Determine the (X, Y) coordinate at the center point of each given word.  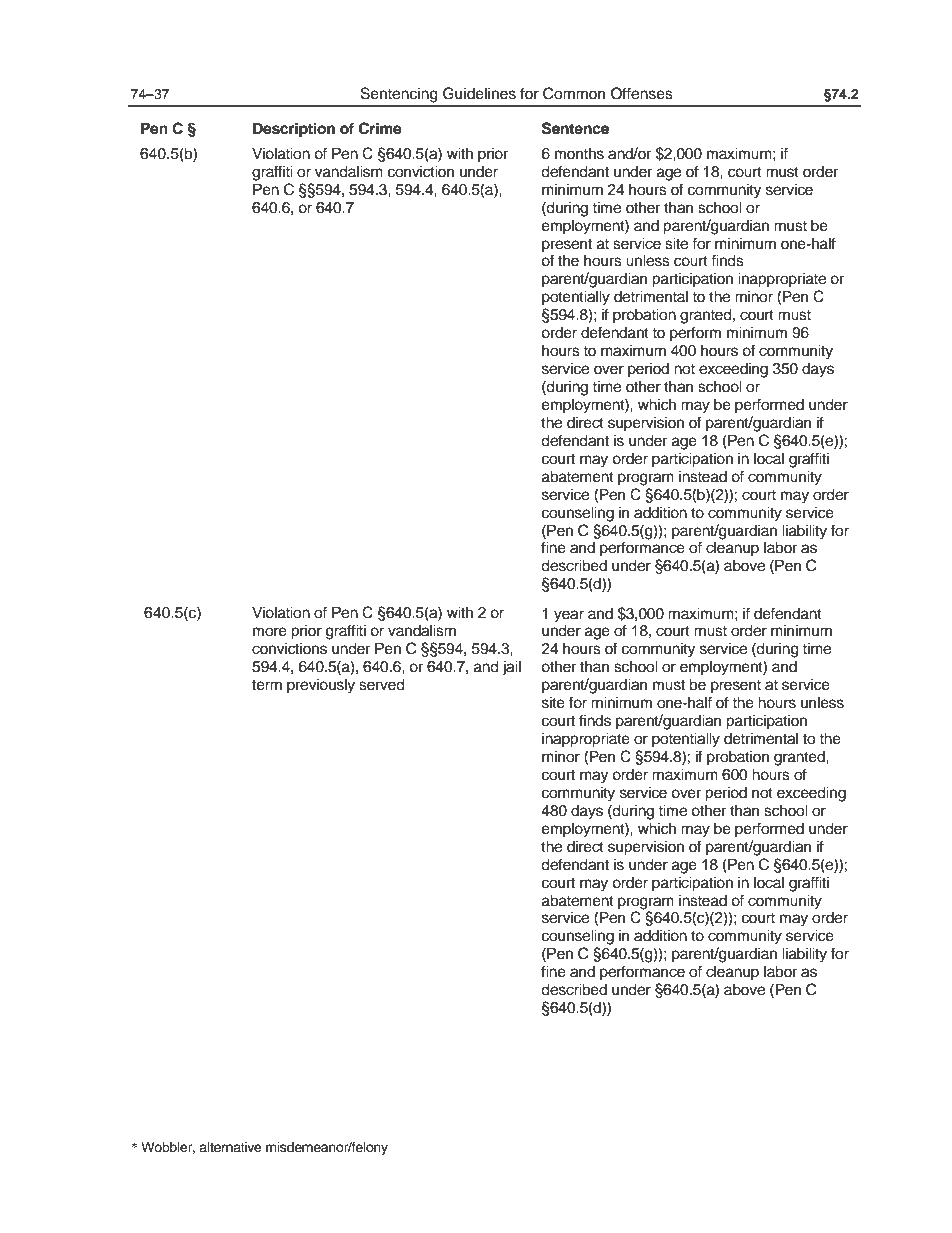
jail (511, 668)
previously (321, 686)
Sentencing (399, 95)
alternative (230, 1147)
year (569, 616)
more (270, 632)
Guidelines (479, 93)
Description (294, 130)
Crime (380, 128)
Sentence (575, 128)
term (267, 685)
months (579, 153)
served (382, 684)
